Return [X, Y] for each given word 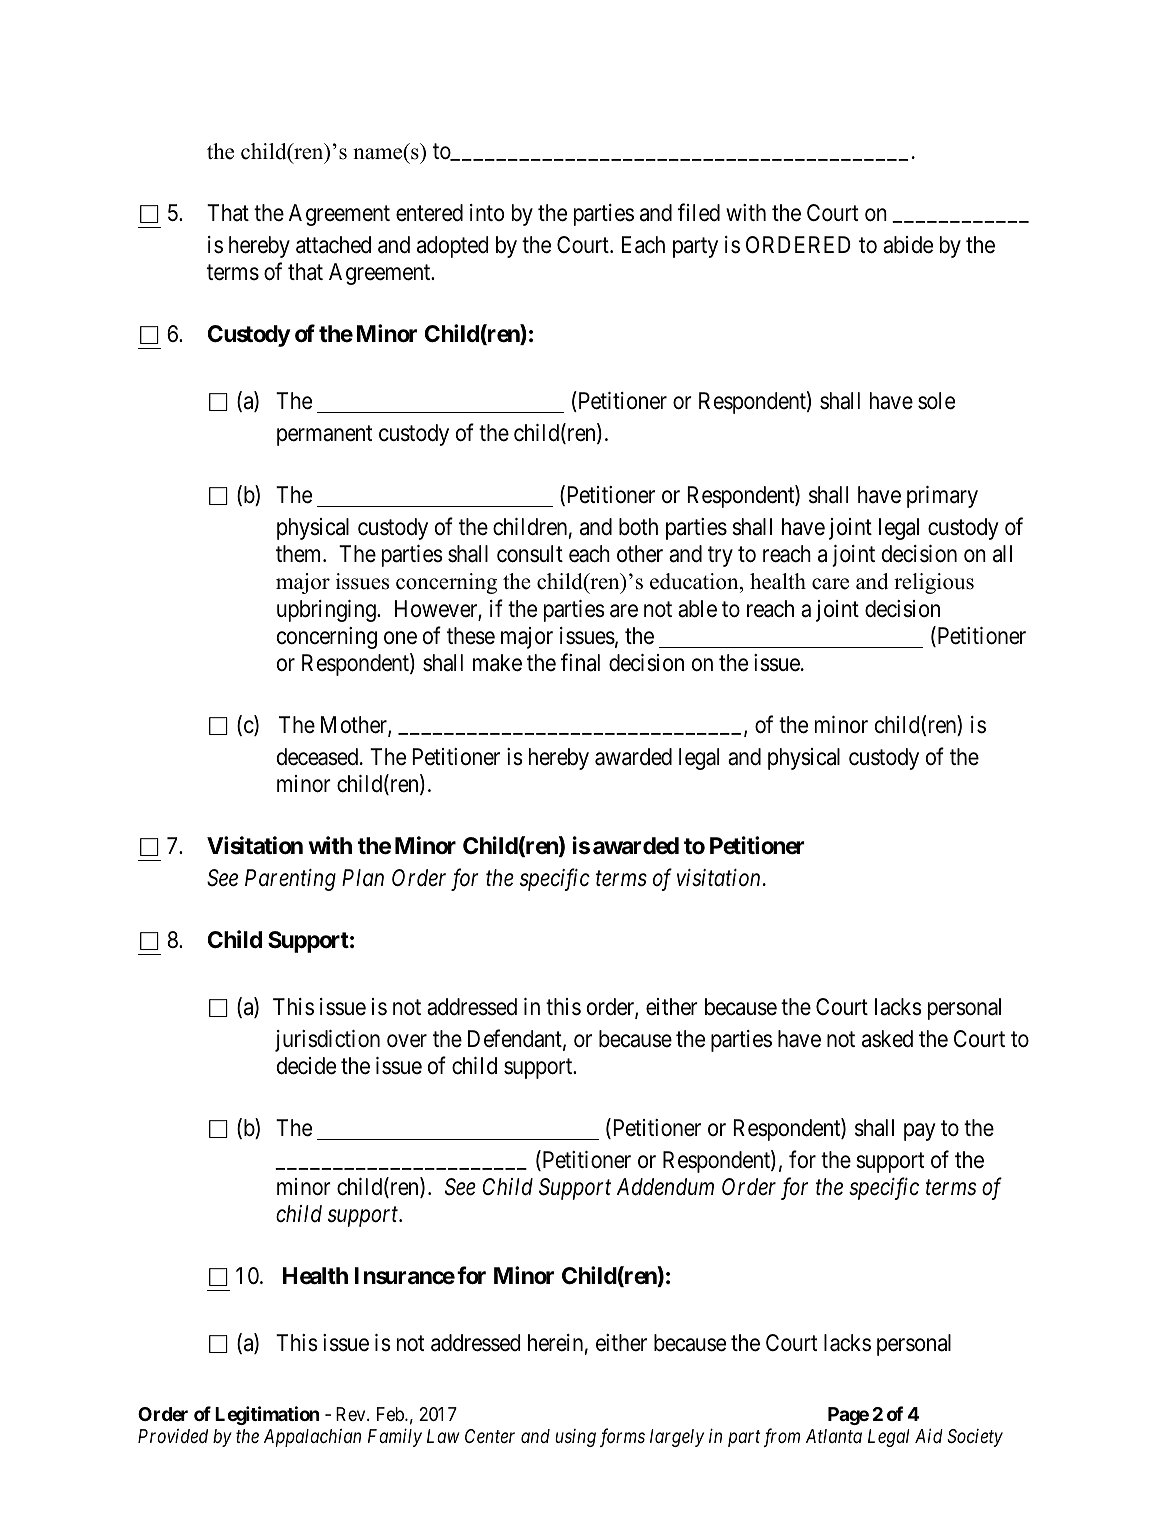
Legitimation [267, 1415]
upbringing [327, 611]
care [830, 584]
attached [333, 245]
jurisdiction [327, 1041]
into [487, 212]
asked [887, 1039]
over [407, 1041]
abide [908, 245]
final [580, 662]
